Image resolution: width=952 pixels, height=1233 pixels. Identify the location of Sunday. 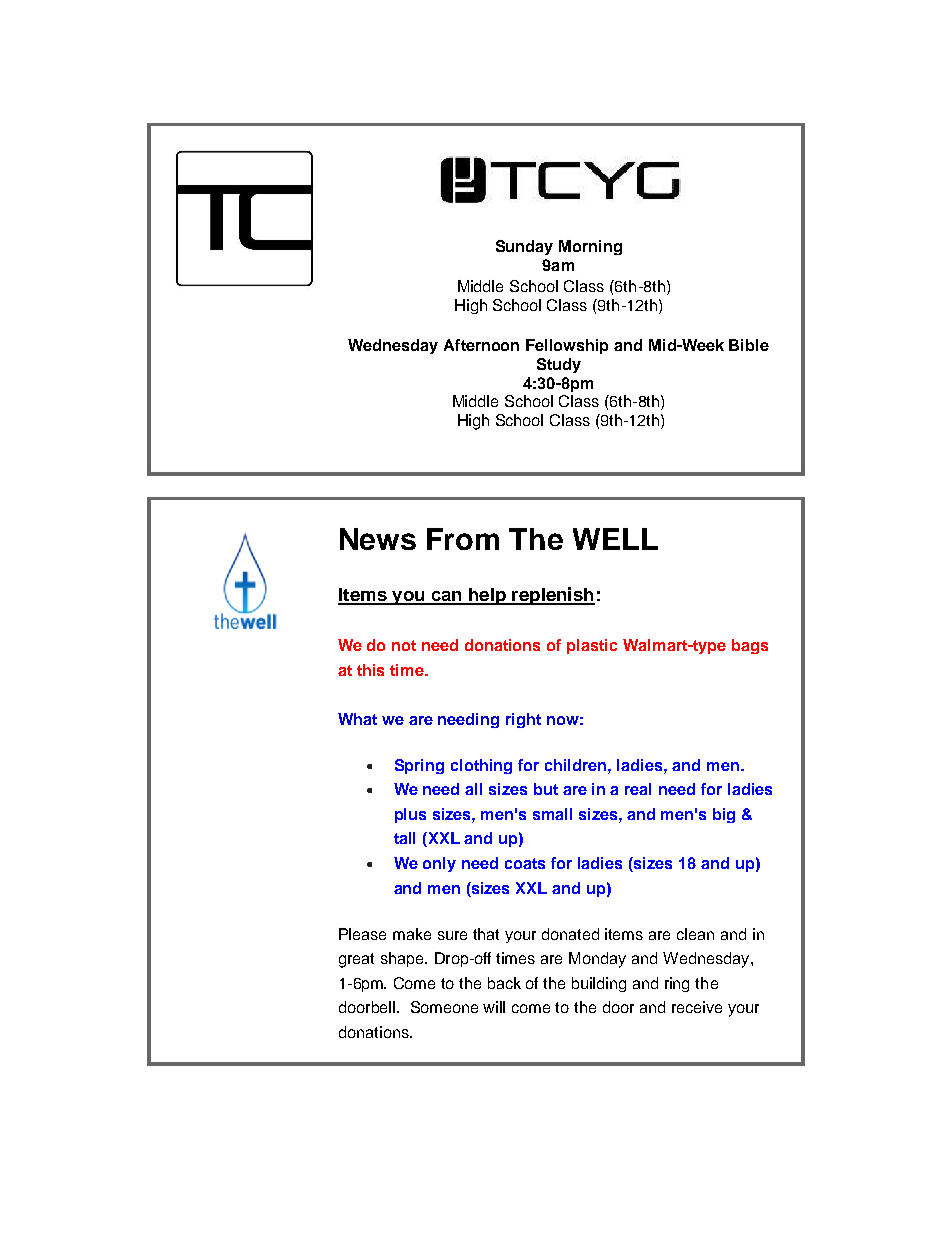
(524, 247).
